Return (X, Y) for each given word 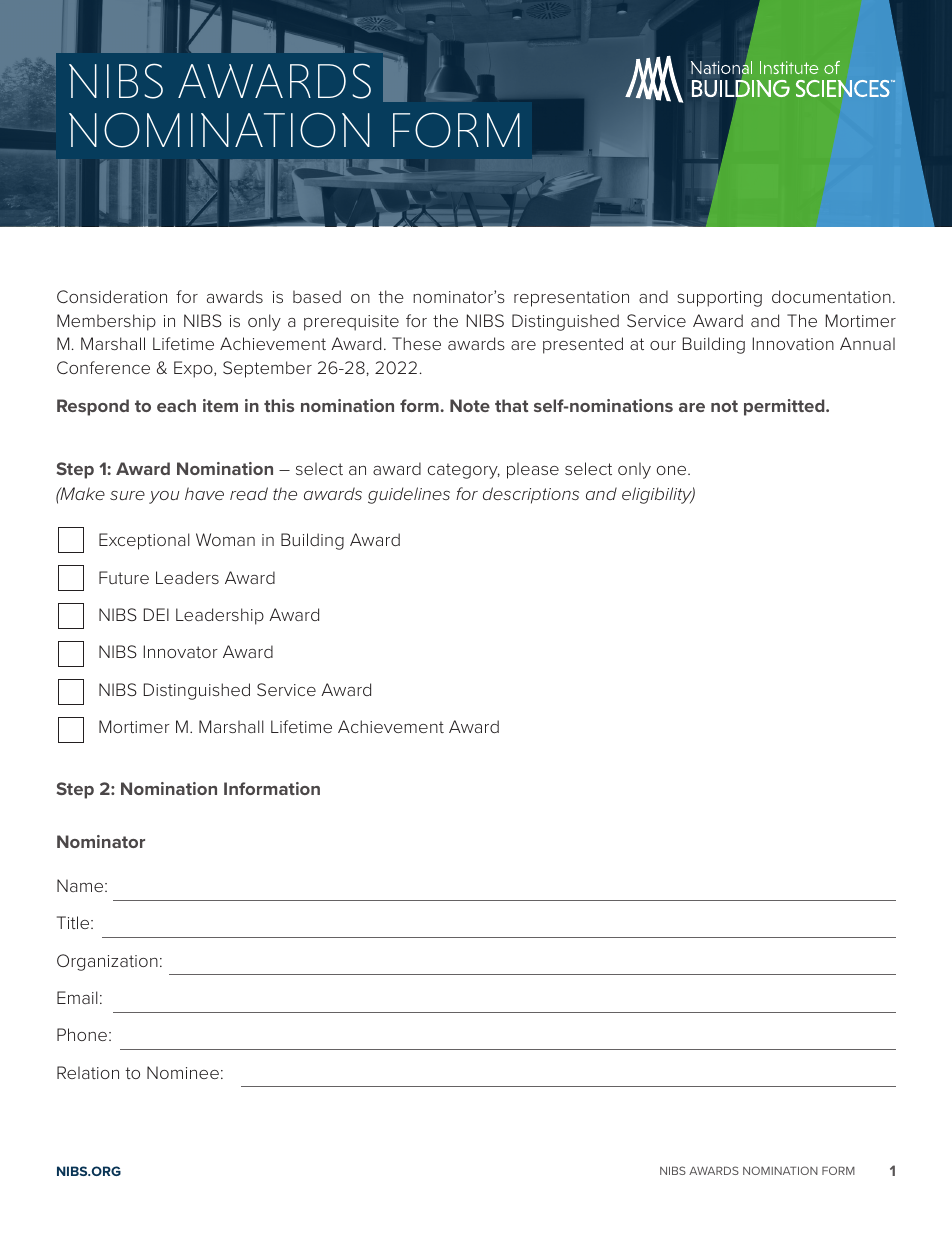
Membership (106, 322)
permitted (785, 407)
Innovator (181, 651)
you (164, 497)
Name (81, 885)
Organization (107, 962)
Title (74, 922)
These (416, 343)
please (533, 470)
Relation (88, 1072)
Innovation (793, 343)
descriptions (531, 495)
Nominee (183, 1072)
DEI (156, 614)
